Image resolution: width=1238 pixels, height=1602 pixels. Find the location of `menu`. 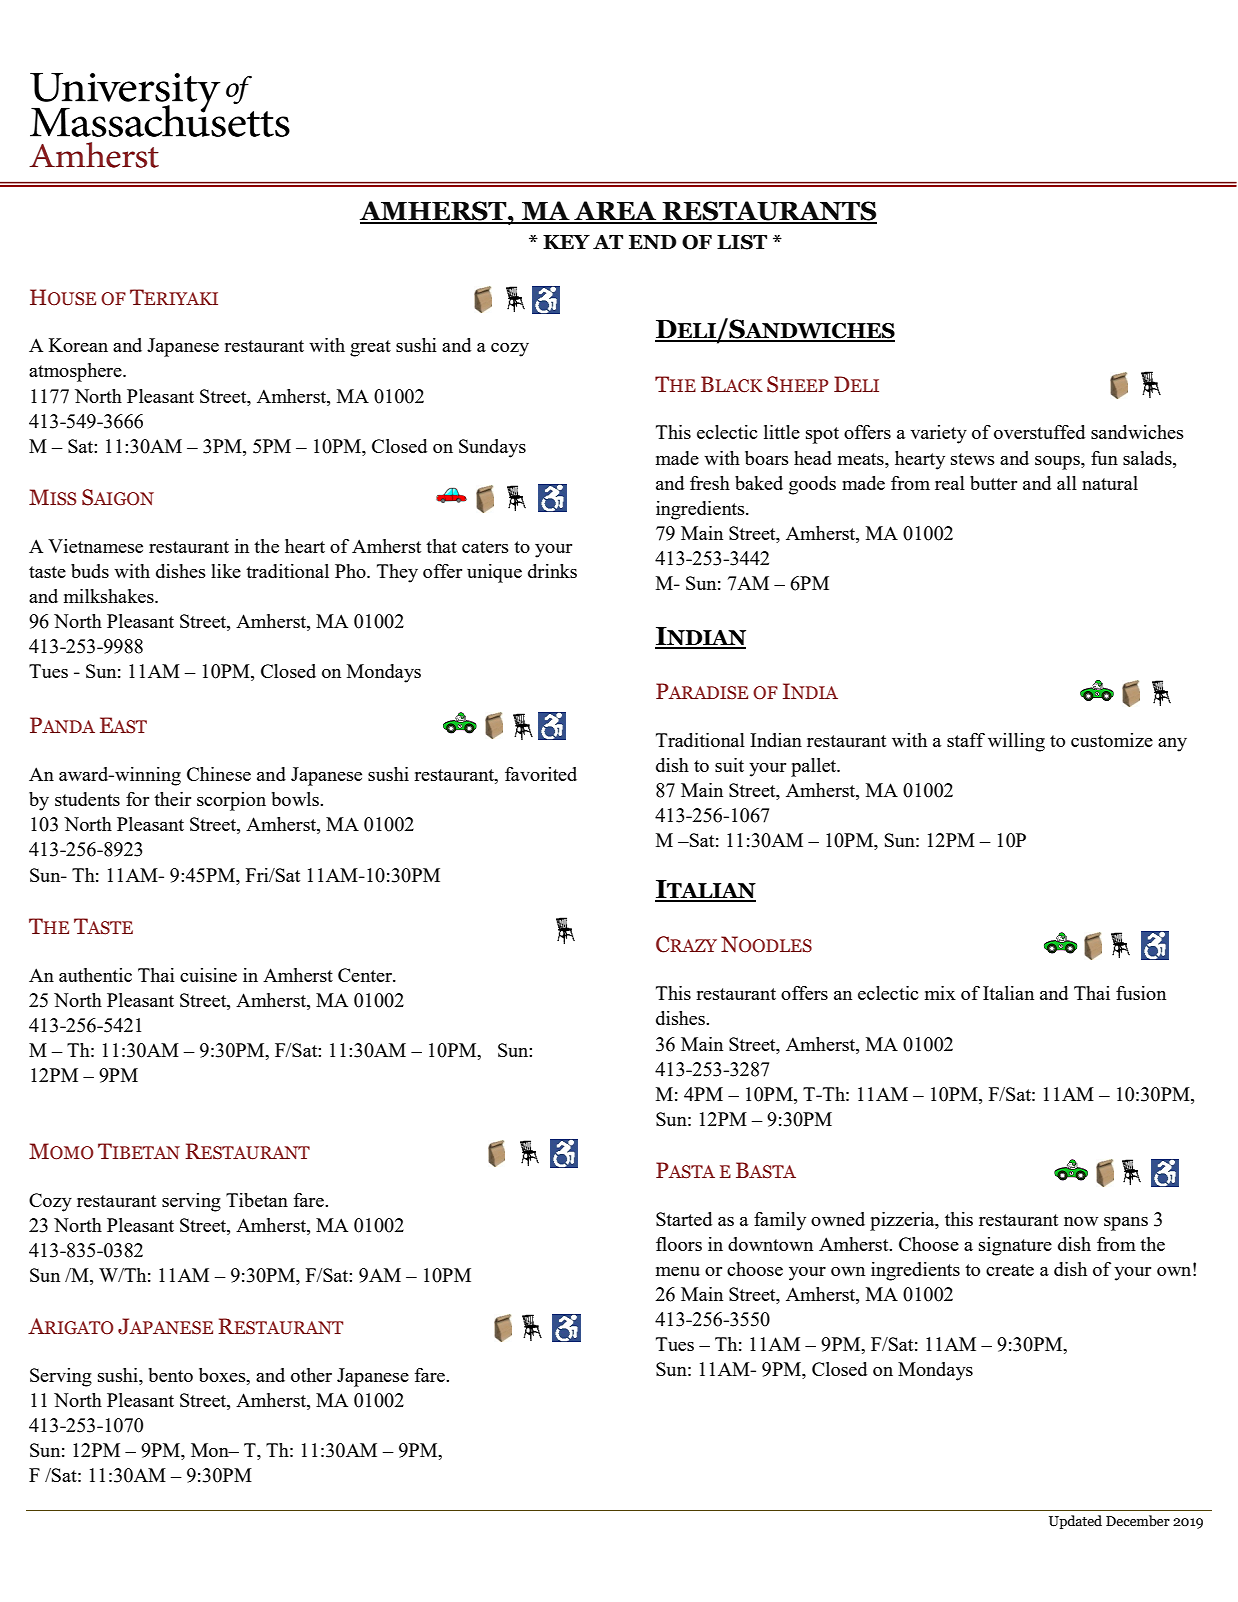

menu is located at coordinates (678, 1271).
